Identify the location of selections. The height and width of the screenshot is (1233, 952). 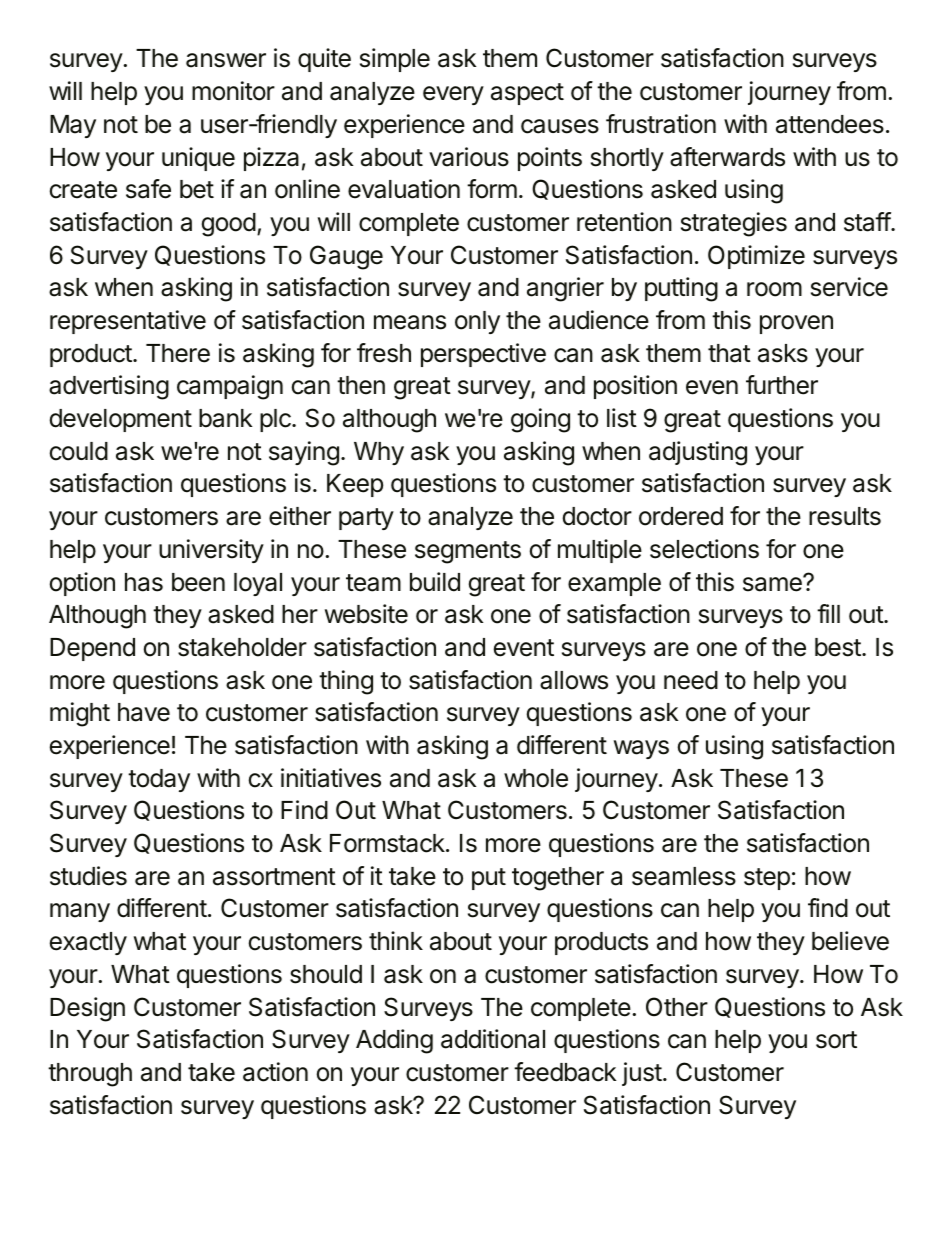
(704, 549).
